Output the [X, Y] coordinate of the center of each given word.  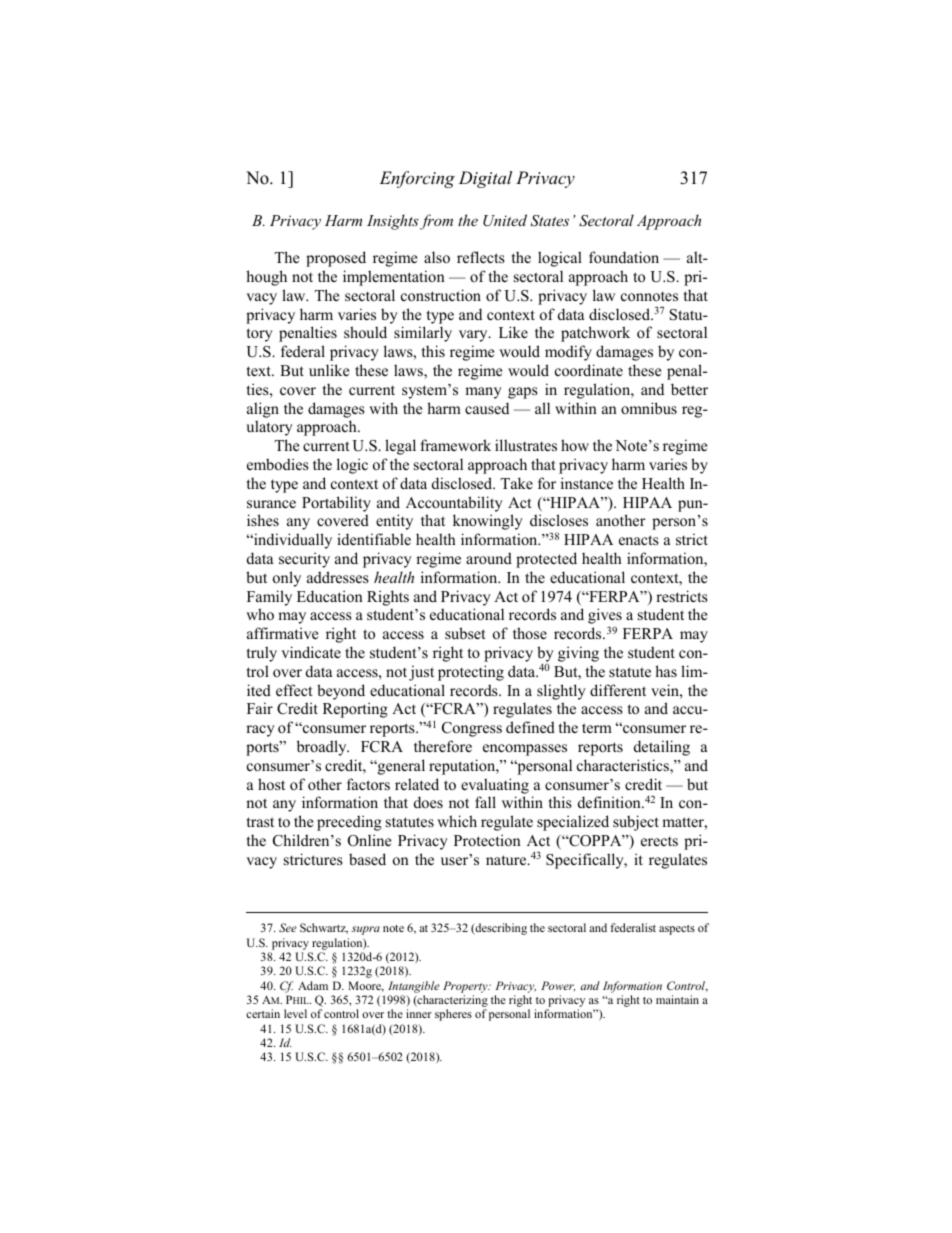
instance [587, 483]
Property [466, 987]
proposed [336, 259]
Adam [313, 985]
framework [455, 445]
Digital [485, 179]
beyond [341, 692]
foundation [624, 257]
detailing [662, 748]
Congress [472, 729]
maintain [677, 999]
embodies [278, 464]
